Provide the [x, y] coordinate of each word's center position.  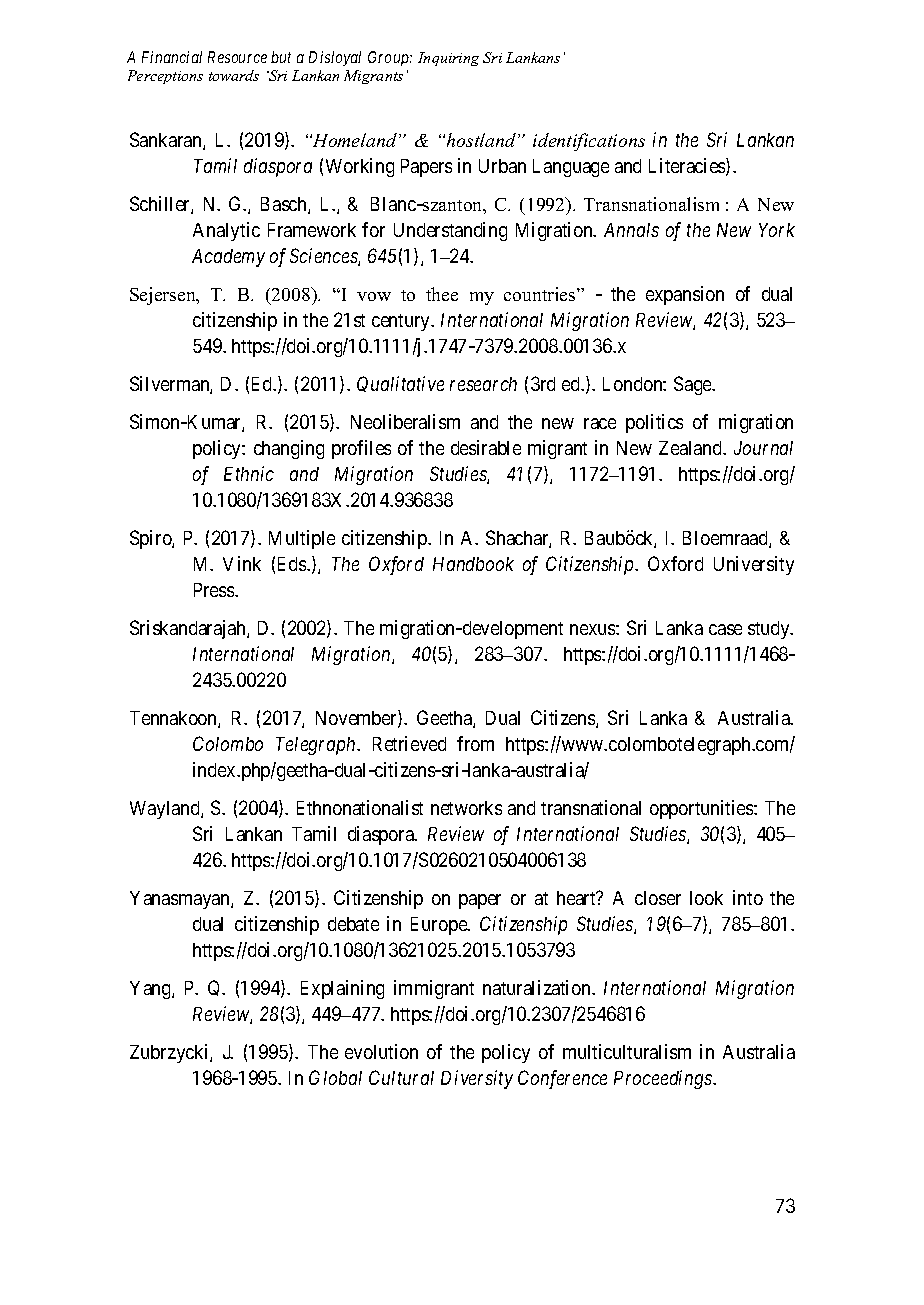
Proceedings [664, 1079]
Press [215, 590]
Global [335, 1077]
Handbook [473, 564]
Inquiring [448, 59]
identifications [589, 142]
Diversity [477, 1079]
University [754, 565]
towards [234, 75]
